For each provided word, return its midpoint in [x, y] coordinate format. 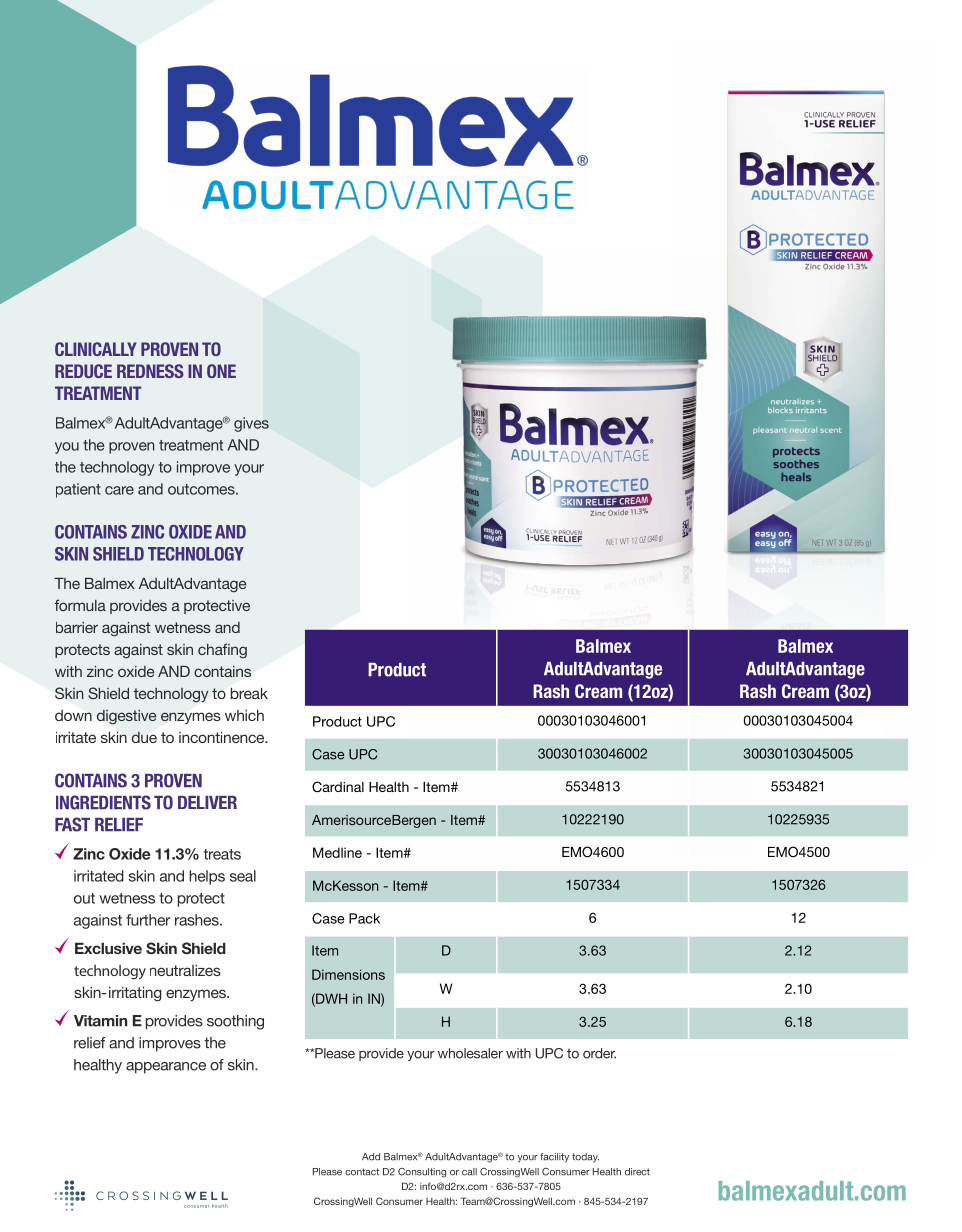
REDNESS [150, 371]
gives [251, 424]
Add [371, 1157]
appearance [166, 1068]
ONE [221, 371]
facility [554, 1158]
